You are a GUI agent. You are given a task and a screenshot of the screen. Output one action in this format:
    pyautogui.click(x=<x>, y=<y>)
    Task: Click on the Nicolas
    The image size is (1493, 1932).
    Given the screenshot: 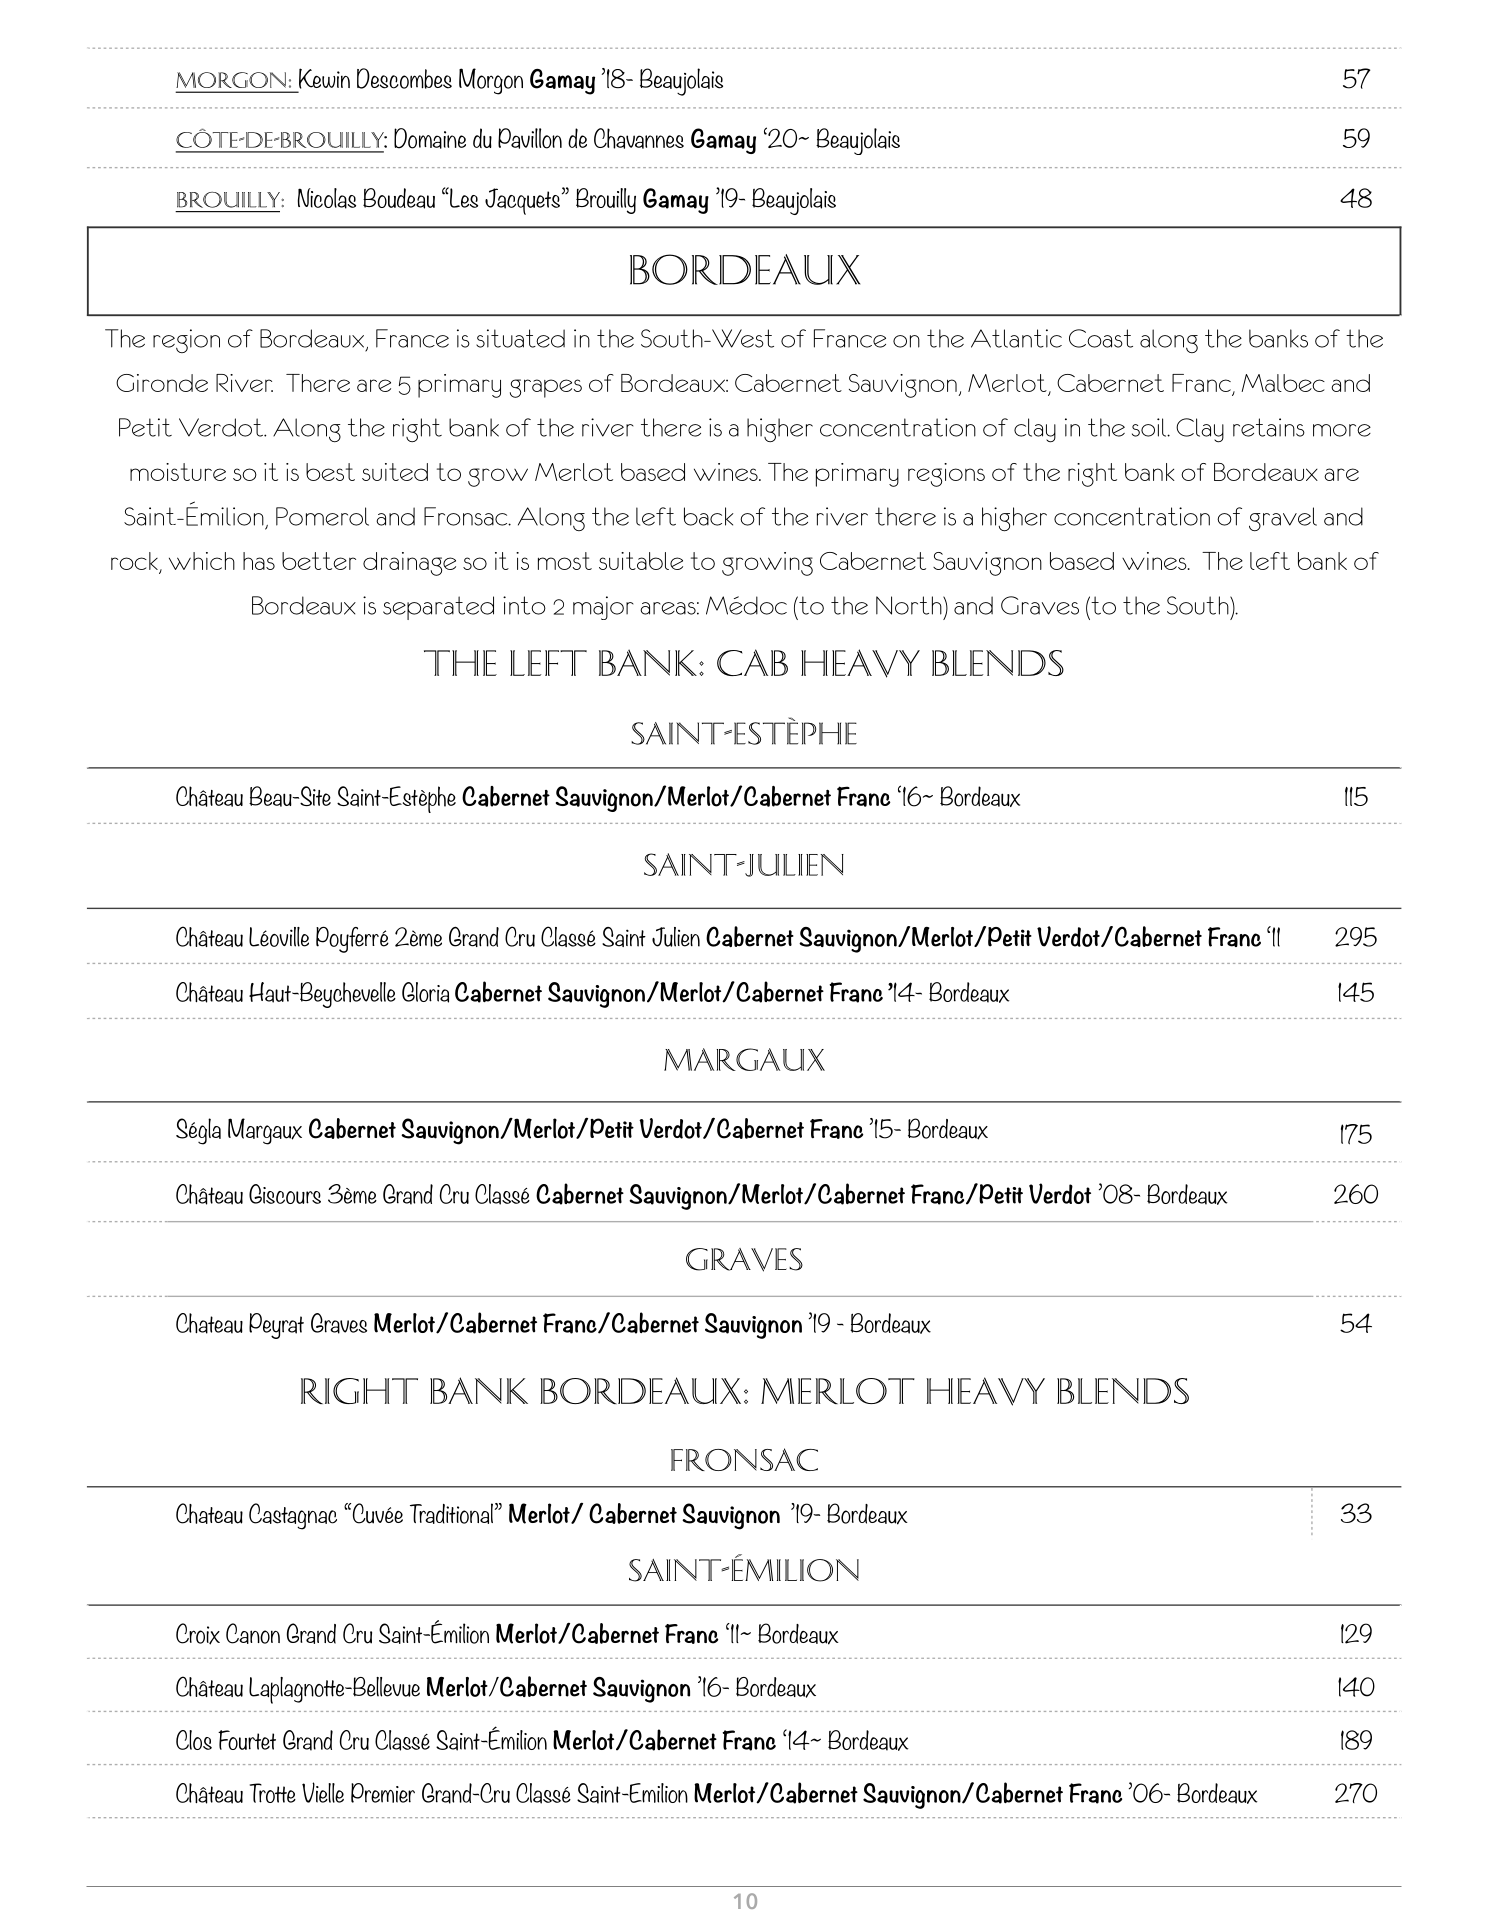 What is the action you would take?
    pyautogui.click(x=327, y=198)
